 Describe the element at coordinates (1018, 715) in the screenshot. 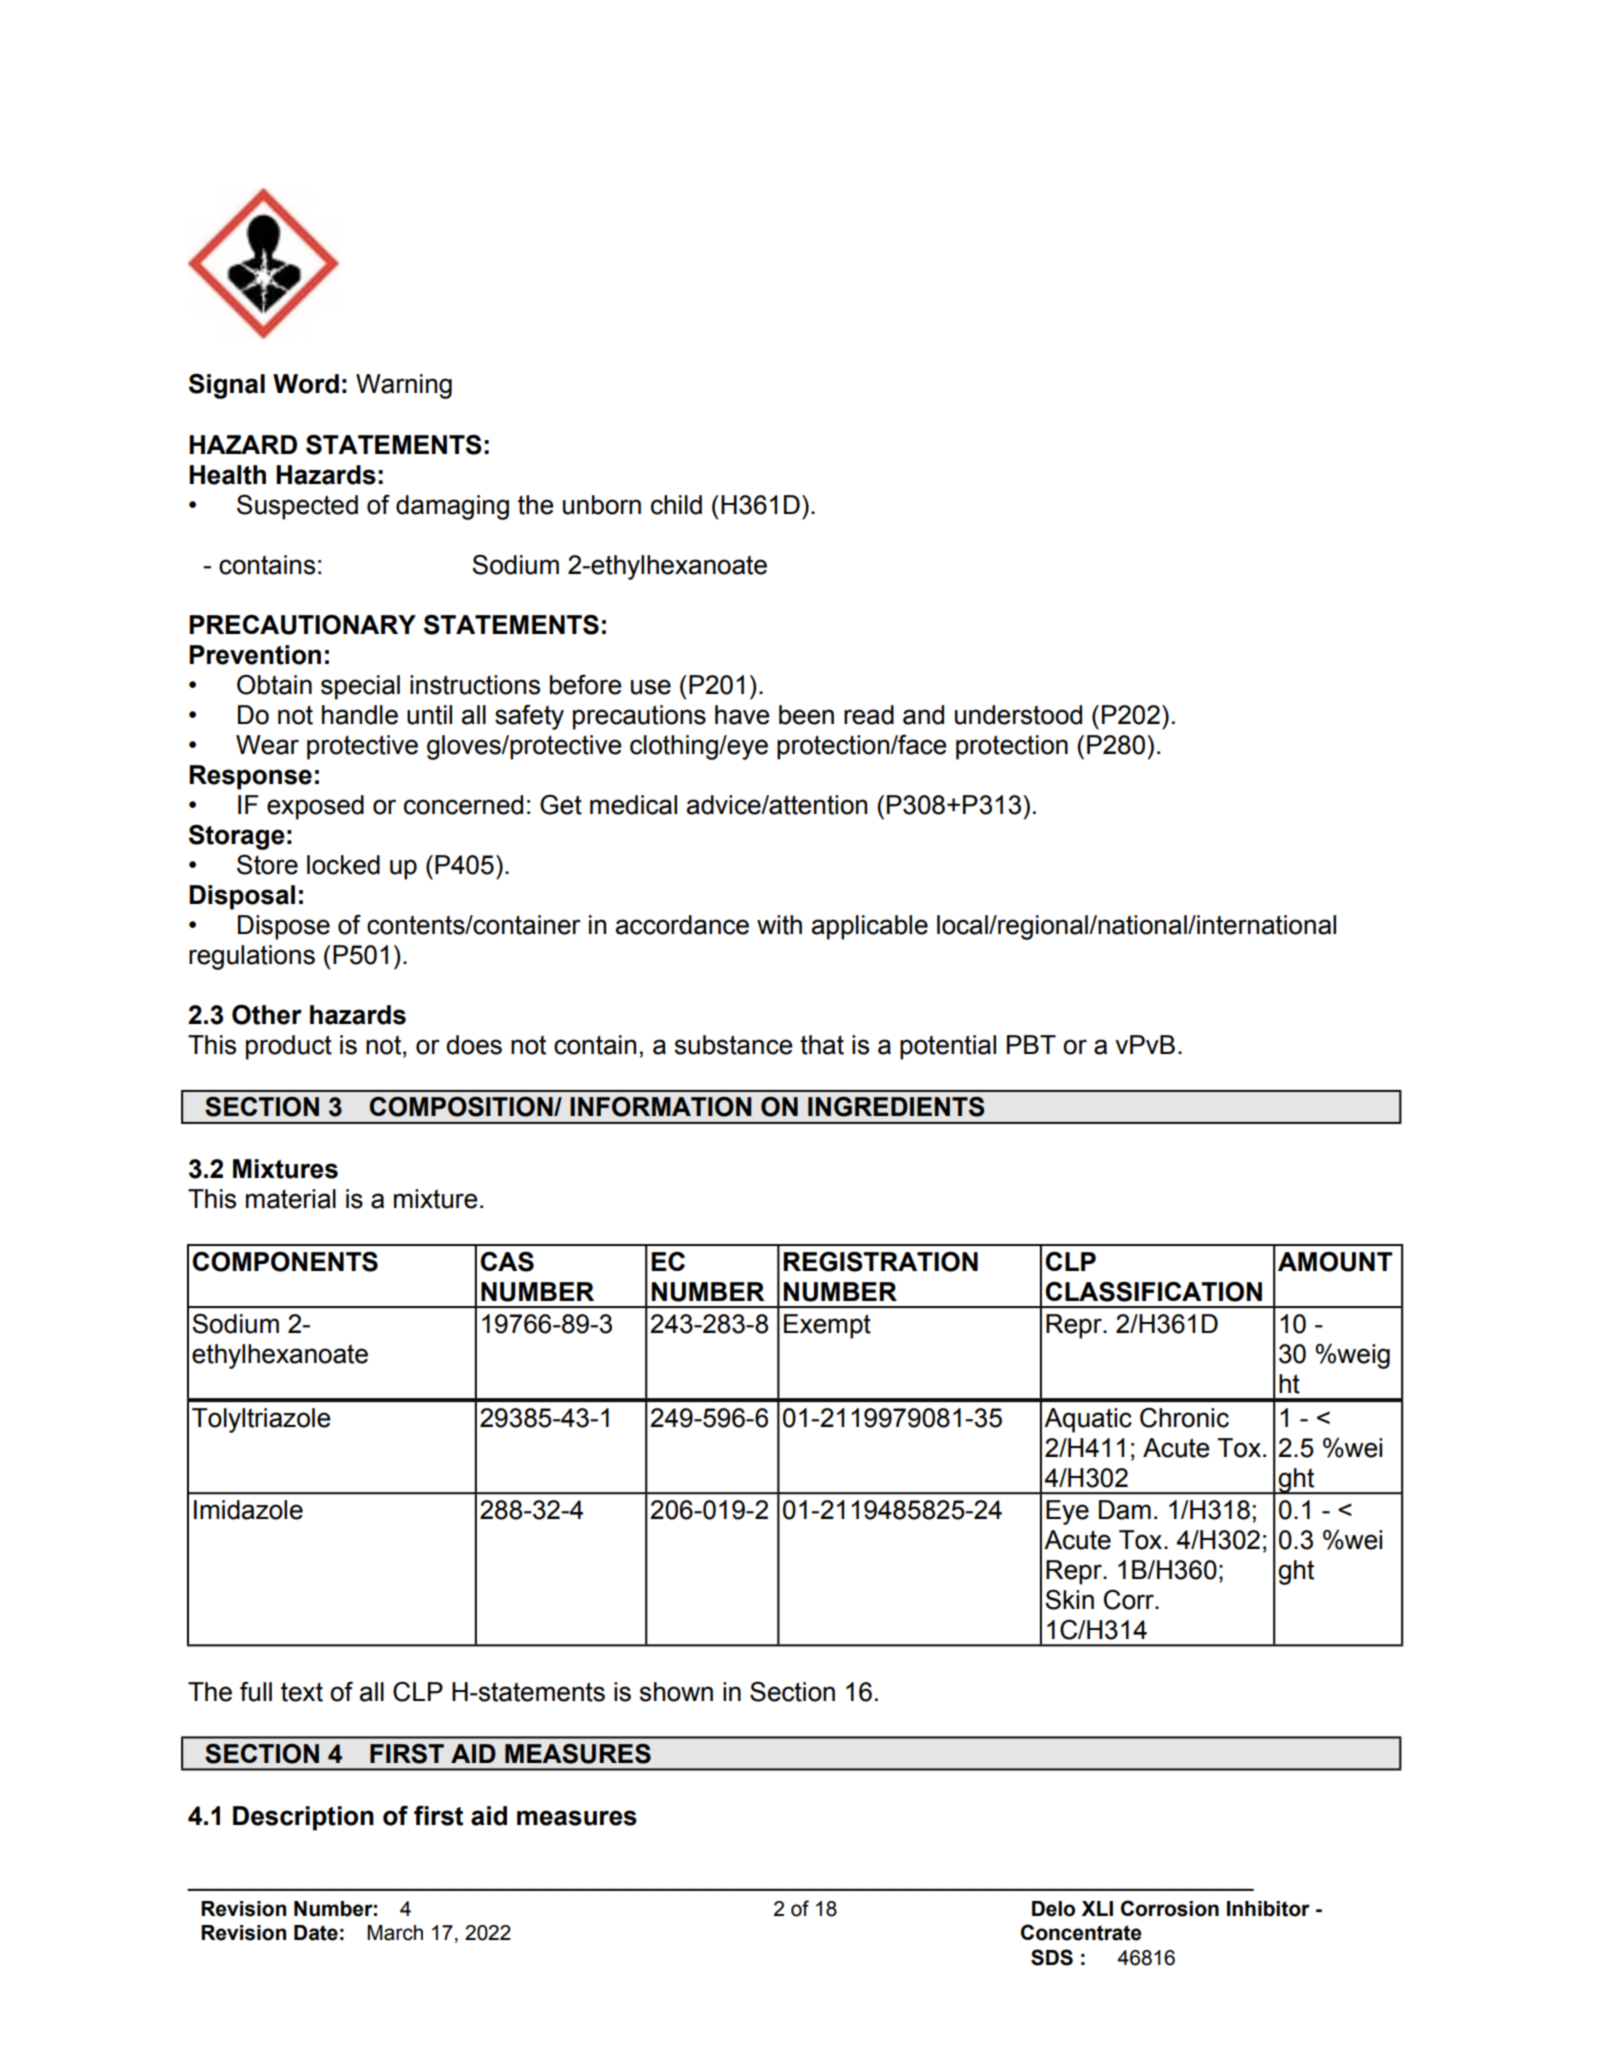

I see `understood` at that location.
